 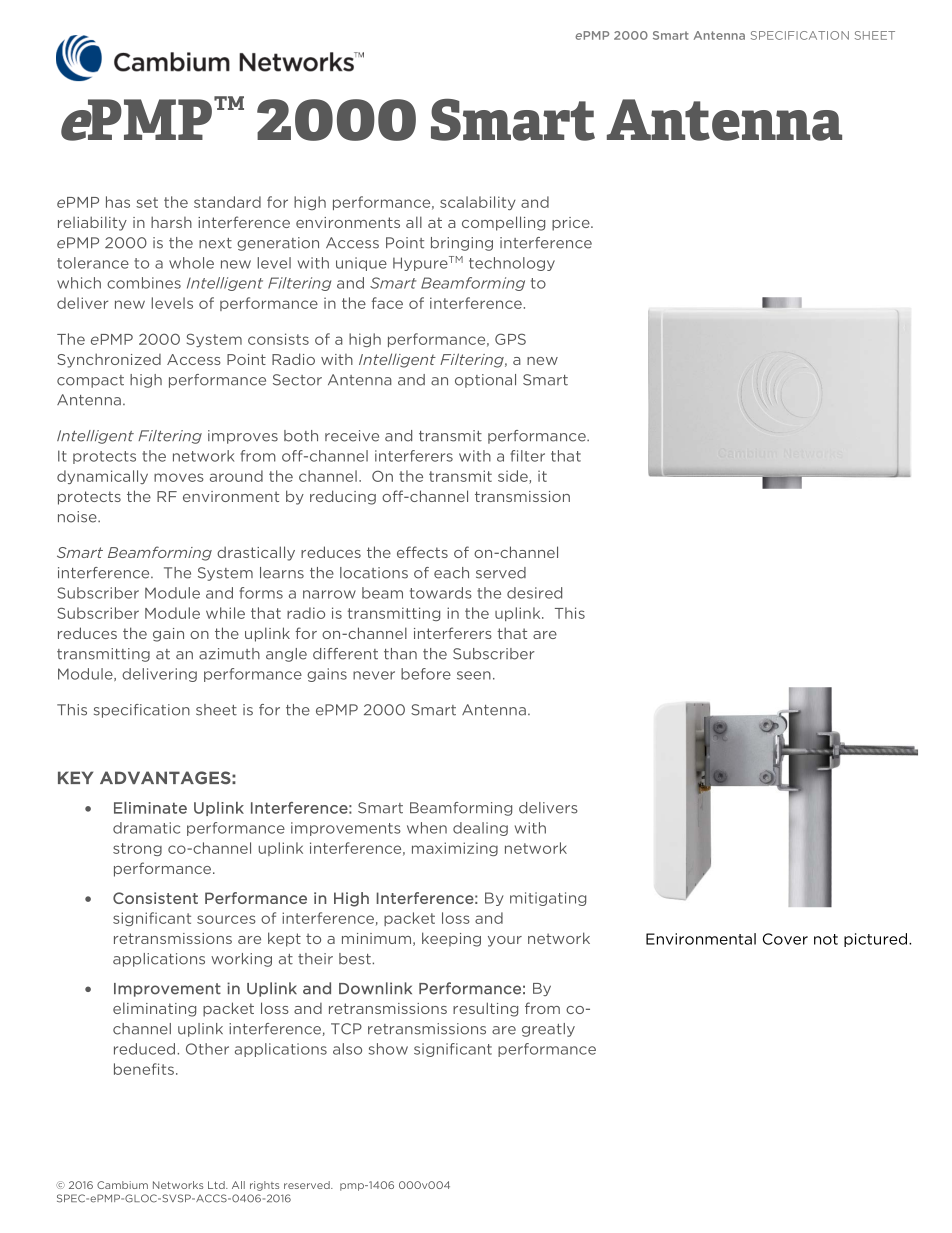 What do you see at coordinates (462, 244) in the screenshot?
I see `bringing` at bounding box center [462, 244].
